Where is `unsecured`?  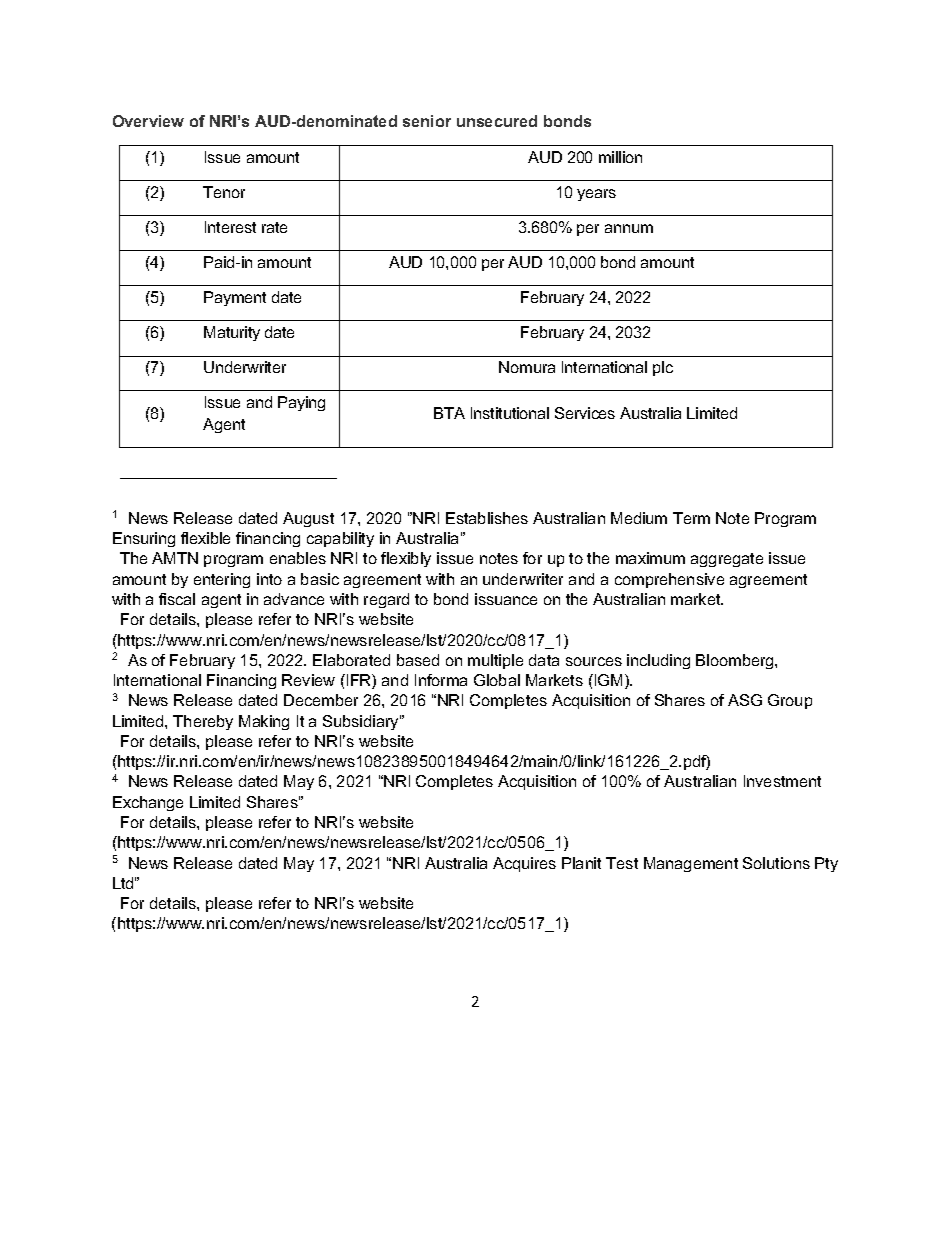 unsecured is located at coordinates (497, 121).
